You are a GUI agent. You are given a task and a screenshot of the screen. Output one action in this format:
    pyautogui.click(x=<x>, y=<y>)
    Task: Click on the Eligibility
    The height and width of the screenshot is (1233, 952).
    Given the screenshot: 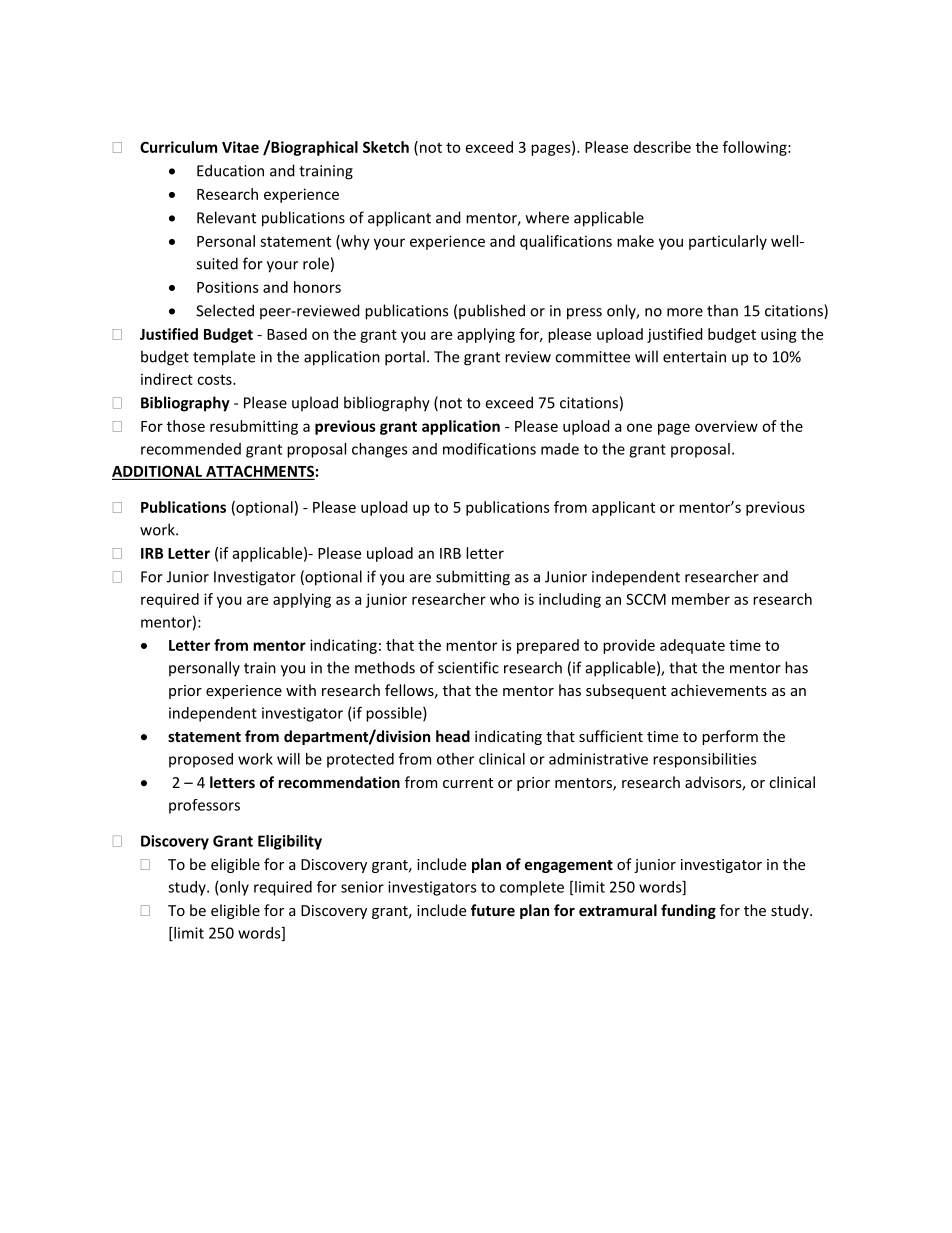 What is the action you would take?
    pyautogui.click(x=290, y=842)
